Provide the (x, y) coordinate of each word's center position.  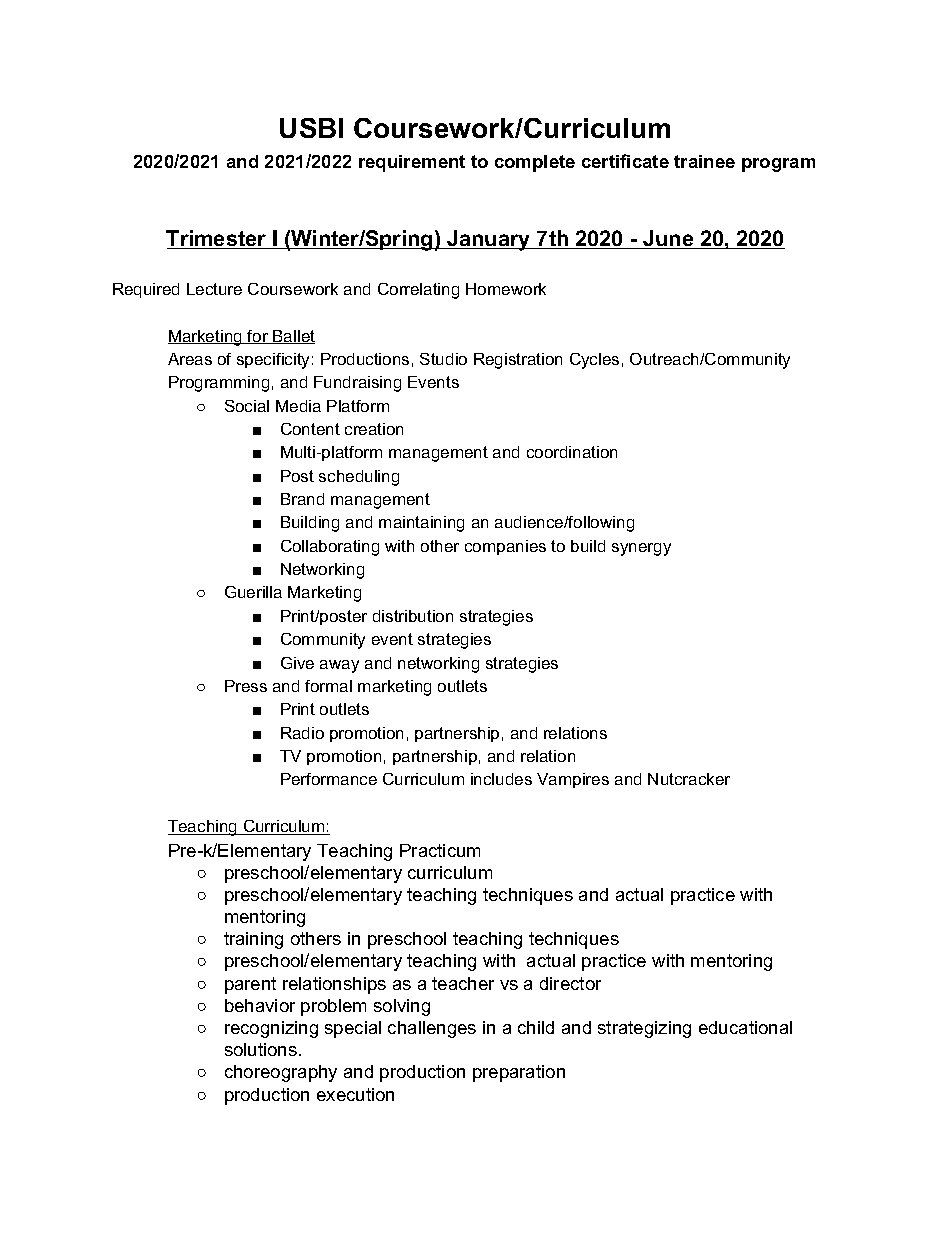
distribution (413, 616)
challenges (432, 1029)
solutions (261, 1049)
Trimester (217, 239)
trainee (704, 161)
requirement (412, 163)
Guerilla (253, 592)
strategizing (644, 1029)
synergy (641, 549)
